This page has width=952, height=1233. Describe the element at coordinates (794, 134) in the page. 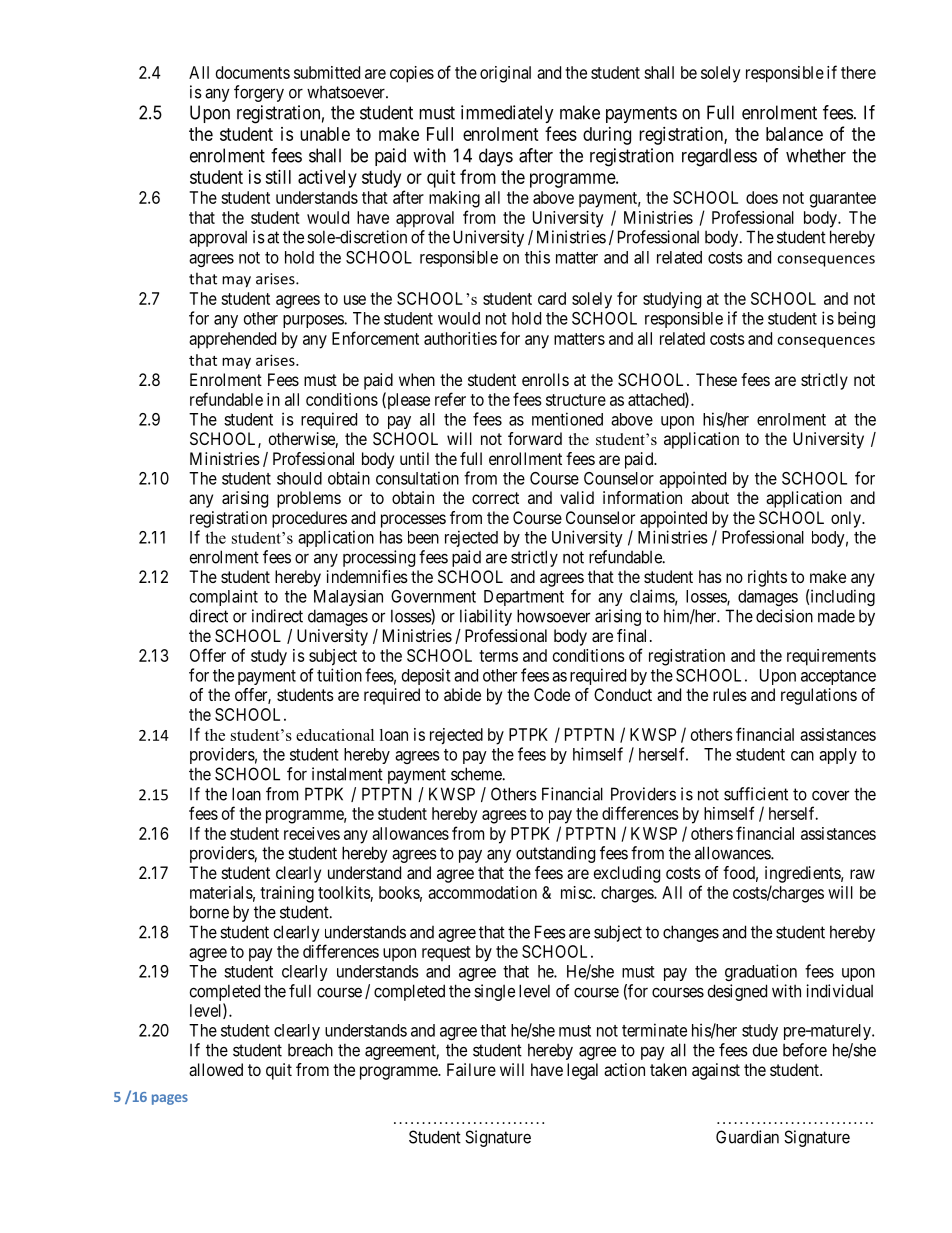

I see `balance` at that location.
